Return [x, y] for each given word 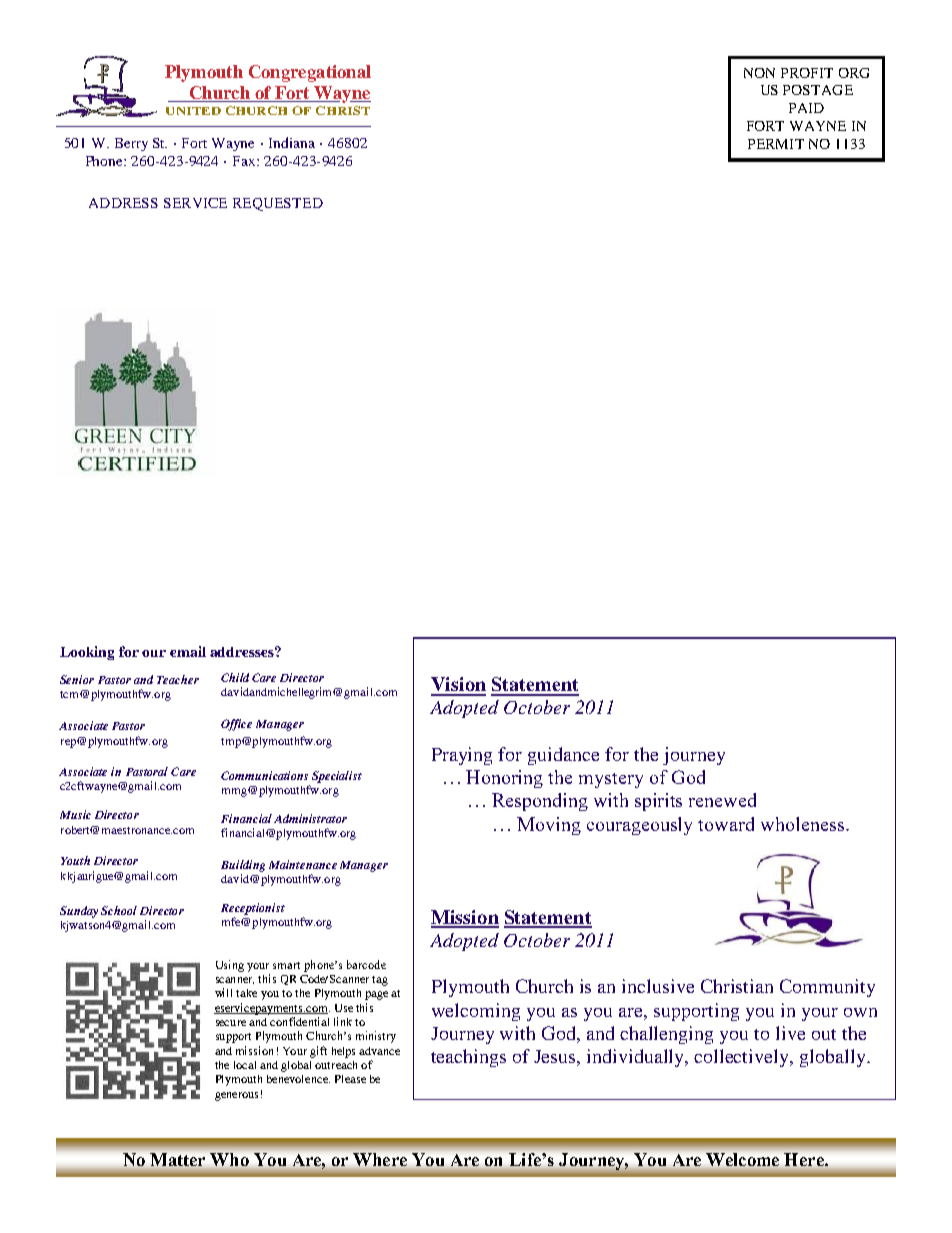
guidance [563, 756]
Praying [462, 756]
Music [75, 814]
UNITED [193, 111]
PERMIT [776, 144]
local [245, 1065]
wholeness [802, 824]
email [188, 651]
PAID [806, 108]
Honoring [504, 779]
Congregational [310, 73]
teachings [468, 1058]
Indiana [292, 142]
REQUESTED [278, 204]
